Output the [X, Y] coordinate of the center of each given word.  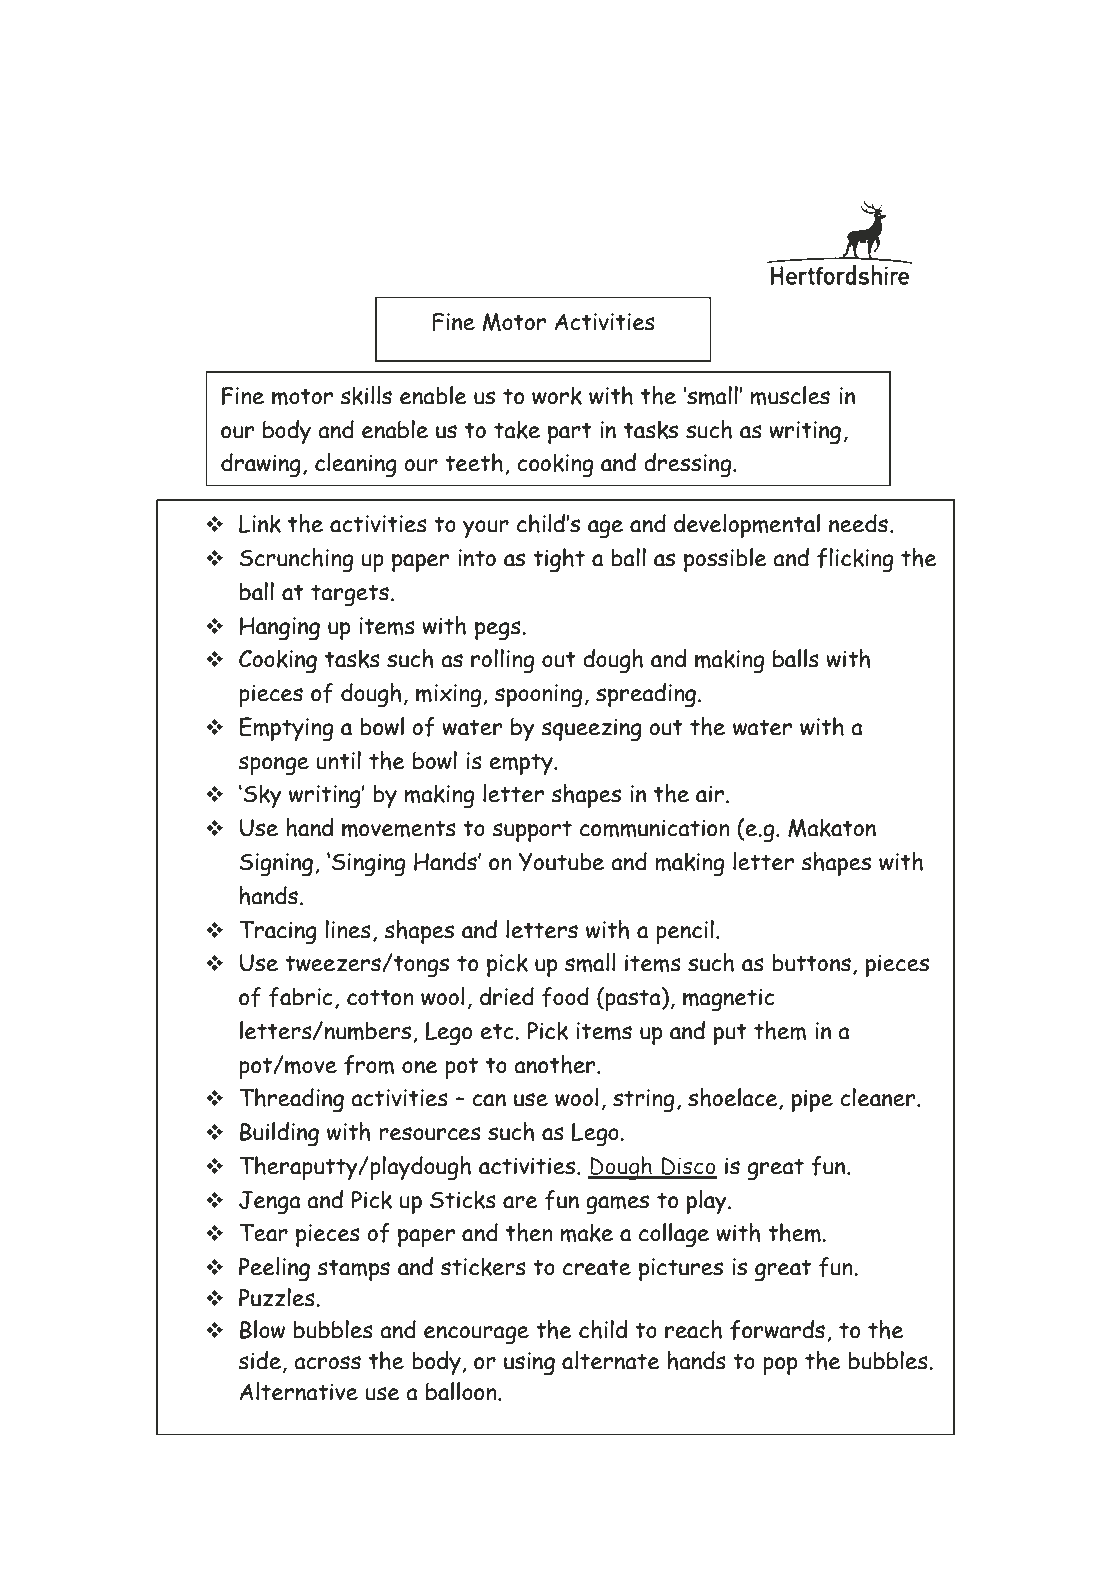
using [529, 1364]
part [570, 433]
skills [366, 395]
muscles [790, 395]
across [327, 1363]
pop [780, 1366]
